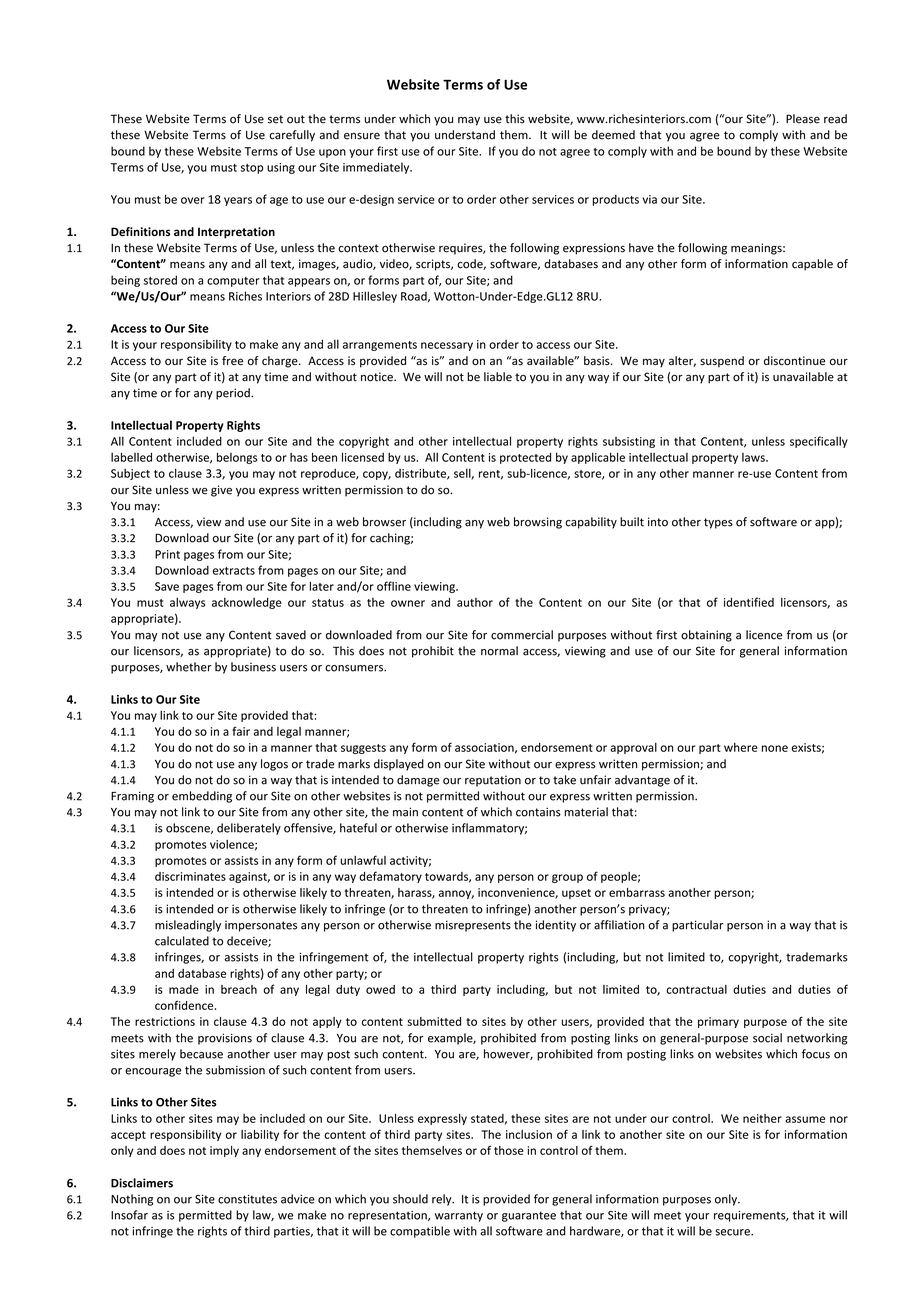 This screenshot has width=924, height=1308. What do you see at coordinates (456, 894) in the screenshot?
I see `annoy` at bounding box center [456, 894].
